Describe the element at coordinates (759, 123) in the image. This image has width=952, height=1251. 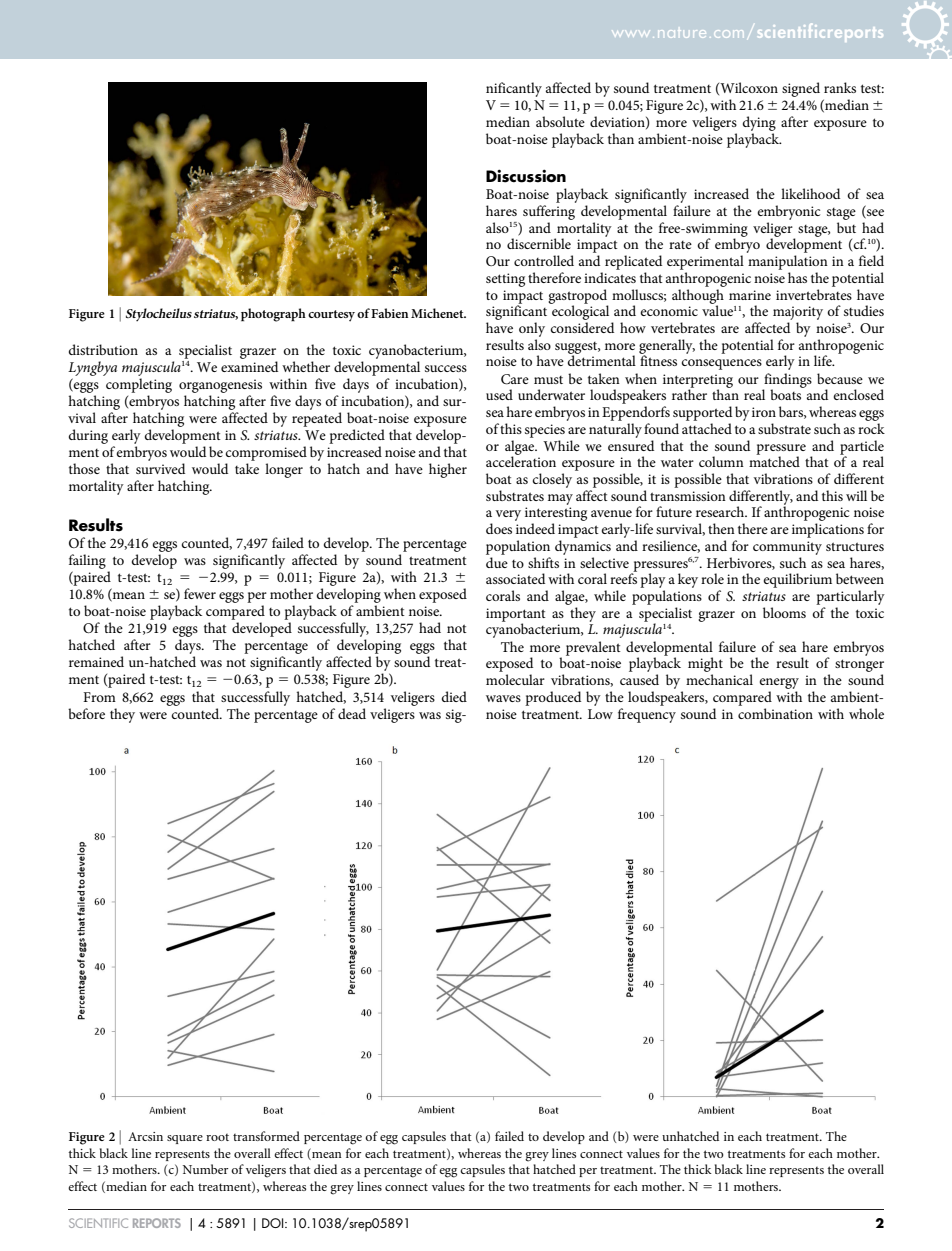
I see `dying` at that location.
